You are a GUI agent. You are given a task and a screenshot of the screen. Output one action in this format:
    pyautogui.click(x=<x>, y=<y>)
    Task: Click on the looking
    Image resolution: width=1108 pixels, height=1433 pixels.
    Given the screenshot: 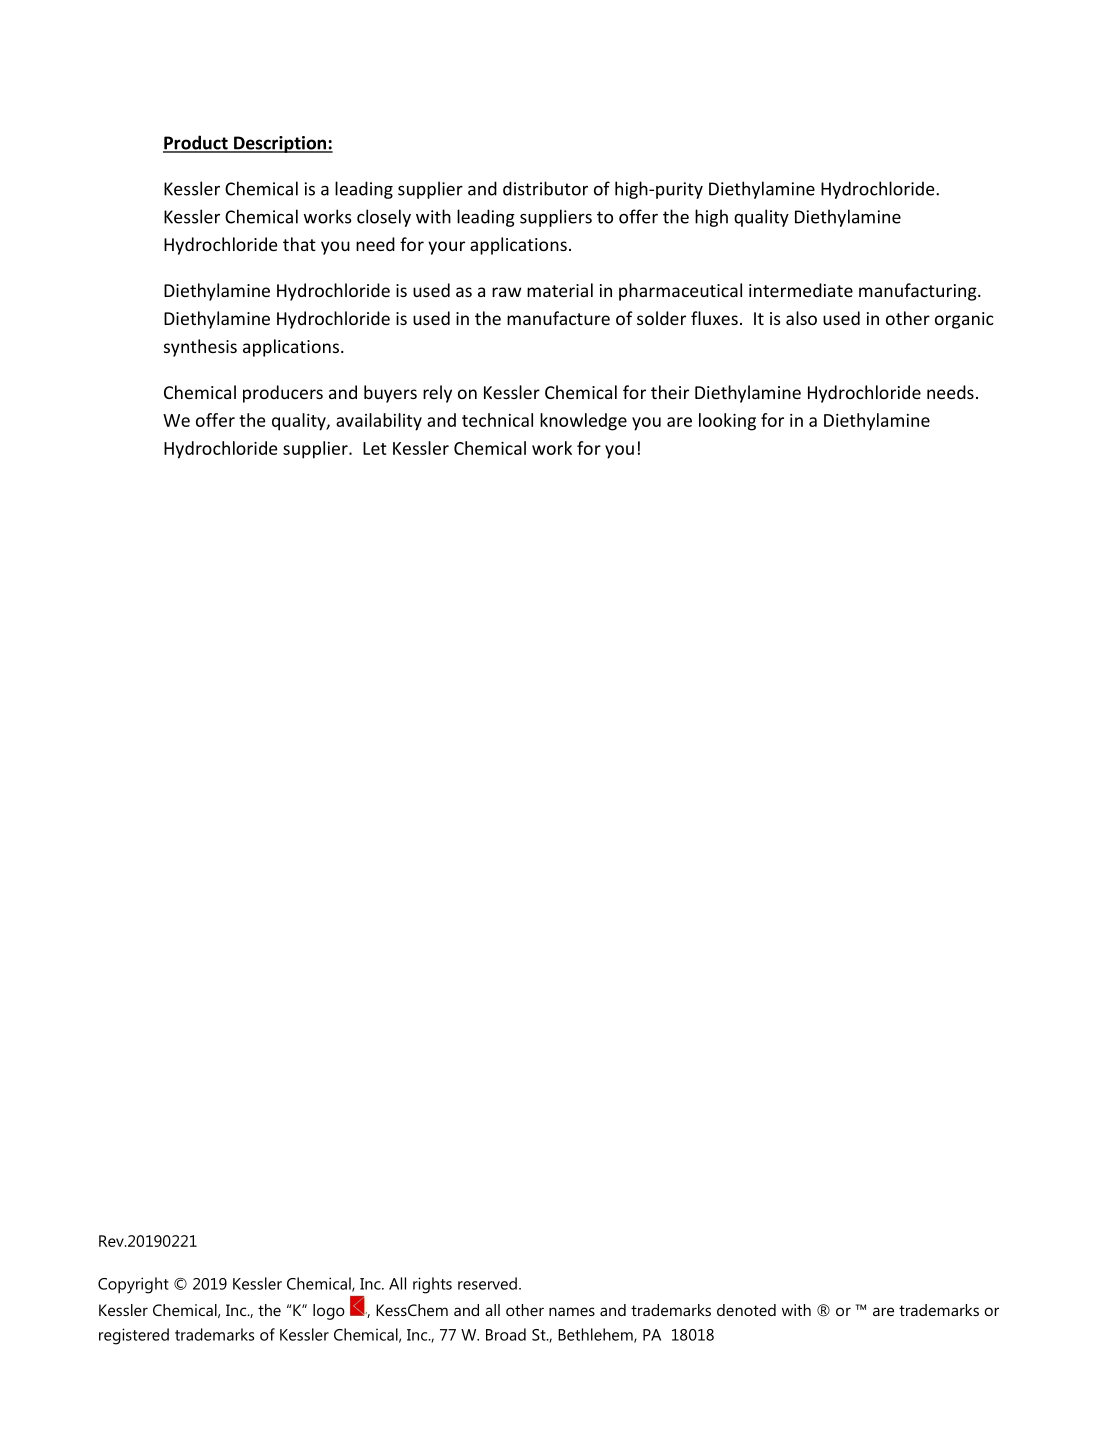 What is the action you would take?
    pyautogui.click(x=727, y=422)
